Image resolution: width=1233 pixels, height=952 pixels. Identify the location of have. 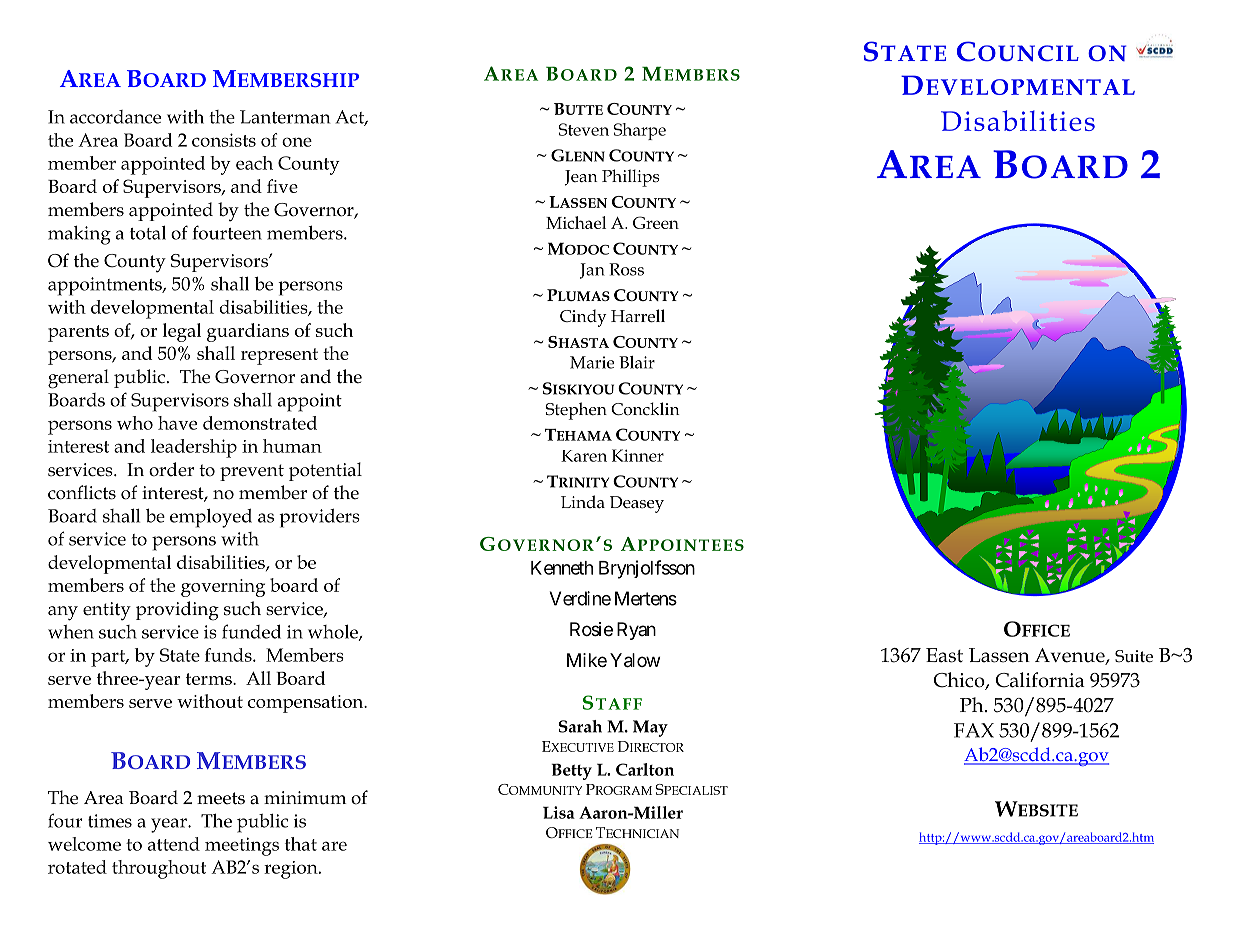
(177, 423).
